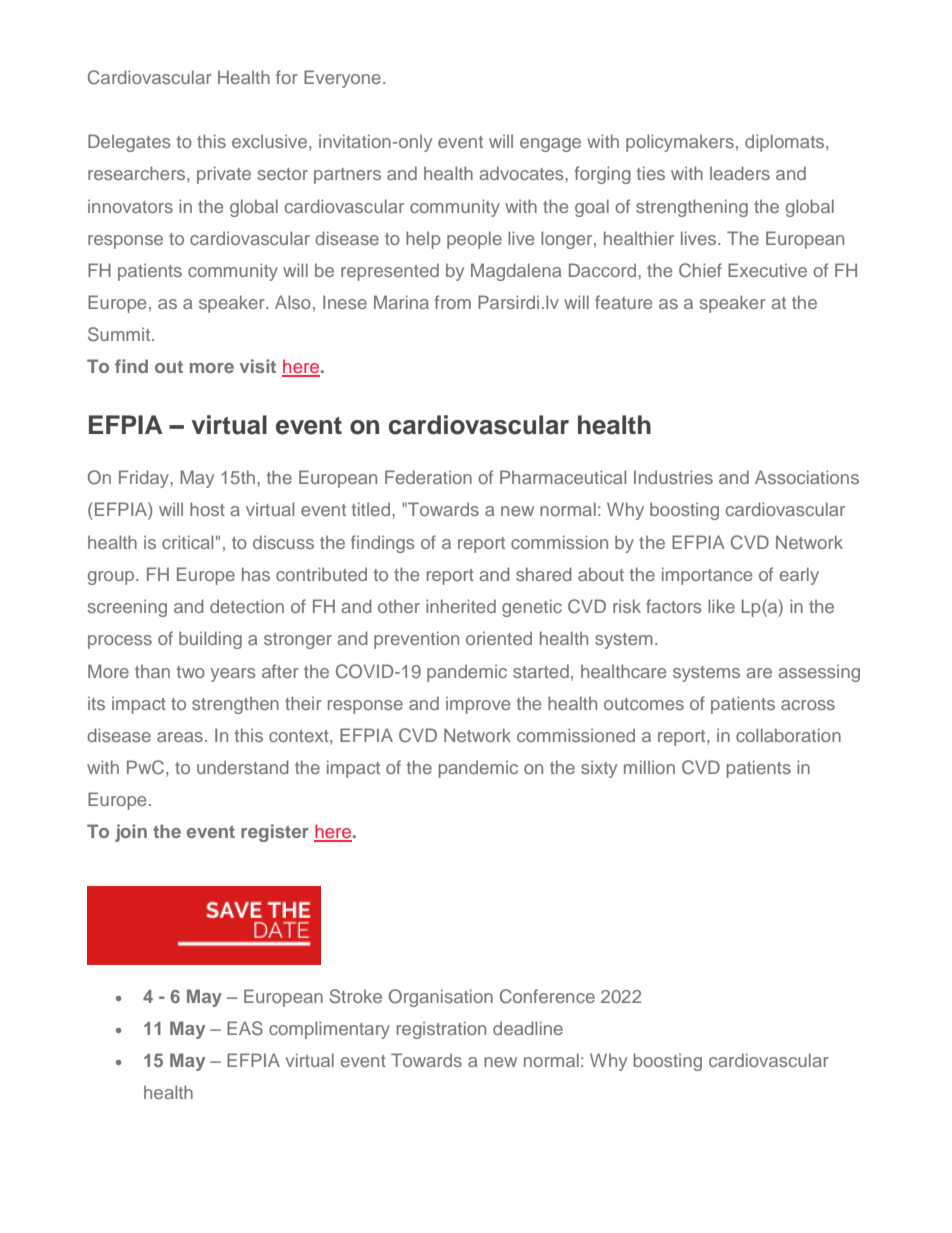 This image has width=952, height=1233. I want to click on areas, so click(180, 737).
